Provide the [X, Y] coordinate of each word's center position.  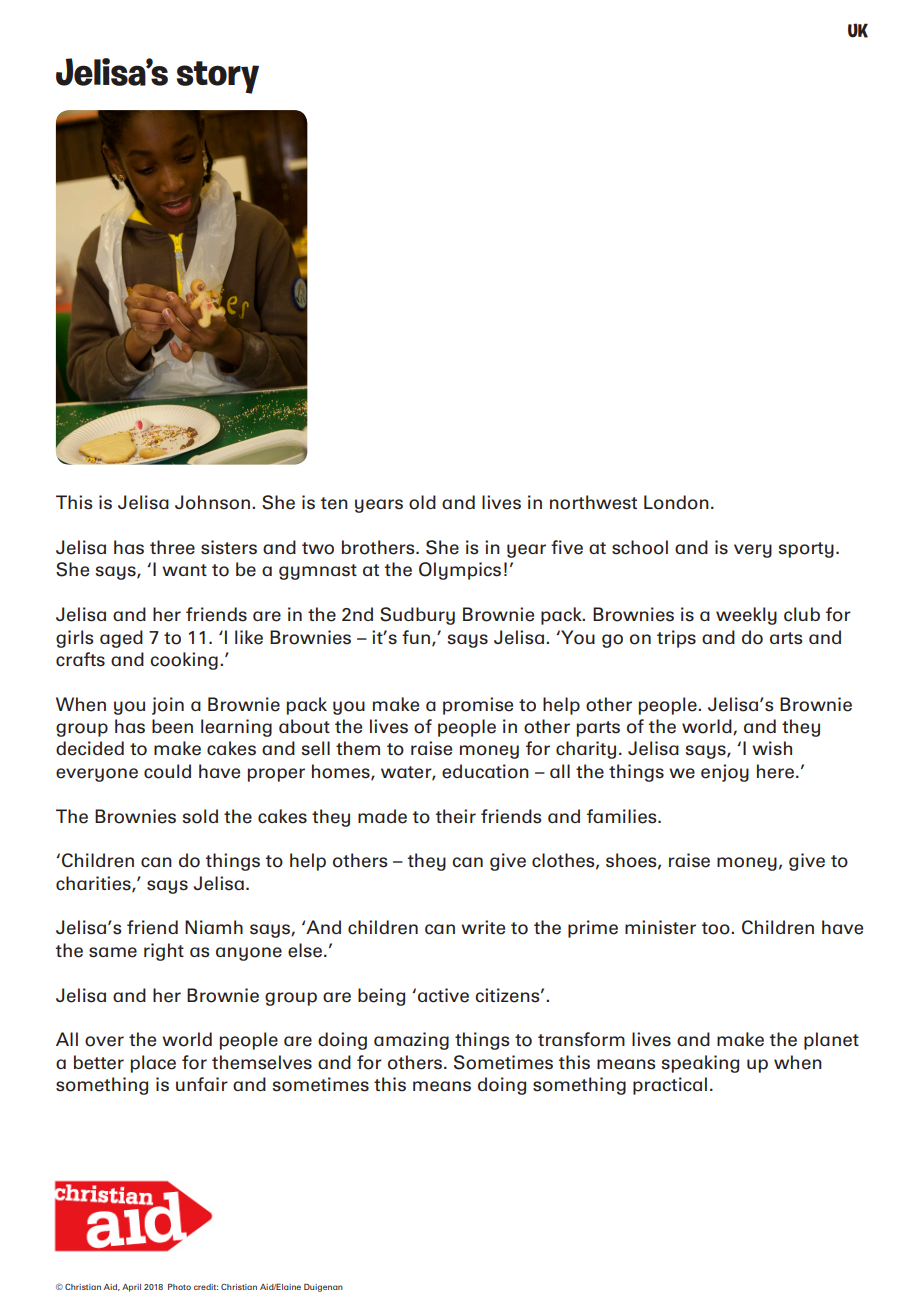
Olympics [460, 571]
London [676, 502]
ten [334, 503]
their [456, 816]
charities [94, 884]
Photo [179, 1287]
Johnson [212, 502]
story [218, 77]
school [640, 547]
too [717, 928]
